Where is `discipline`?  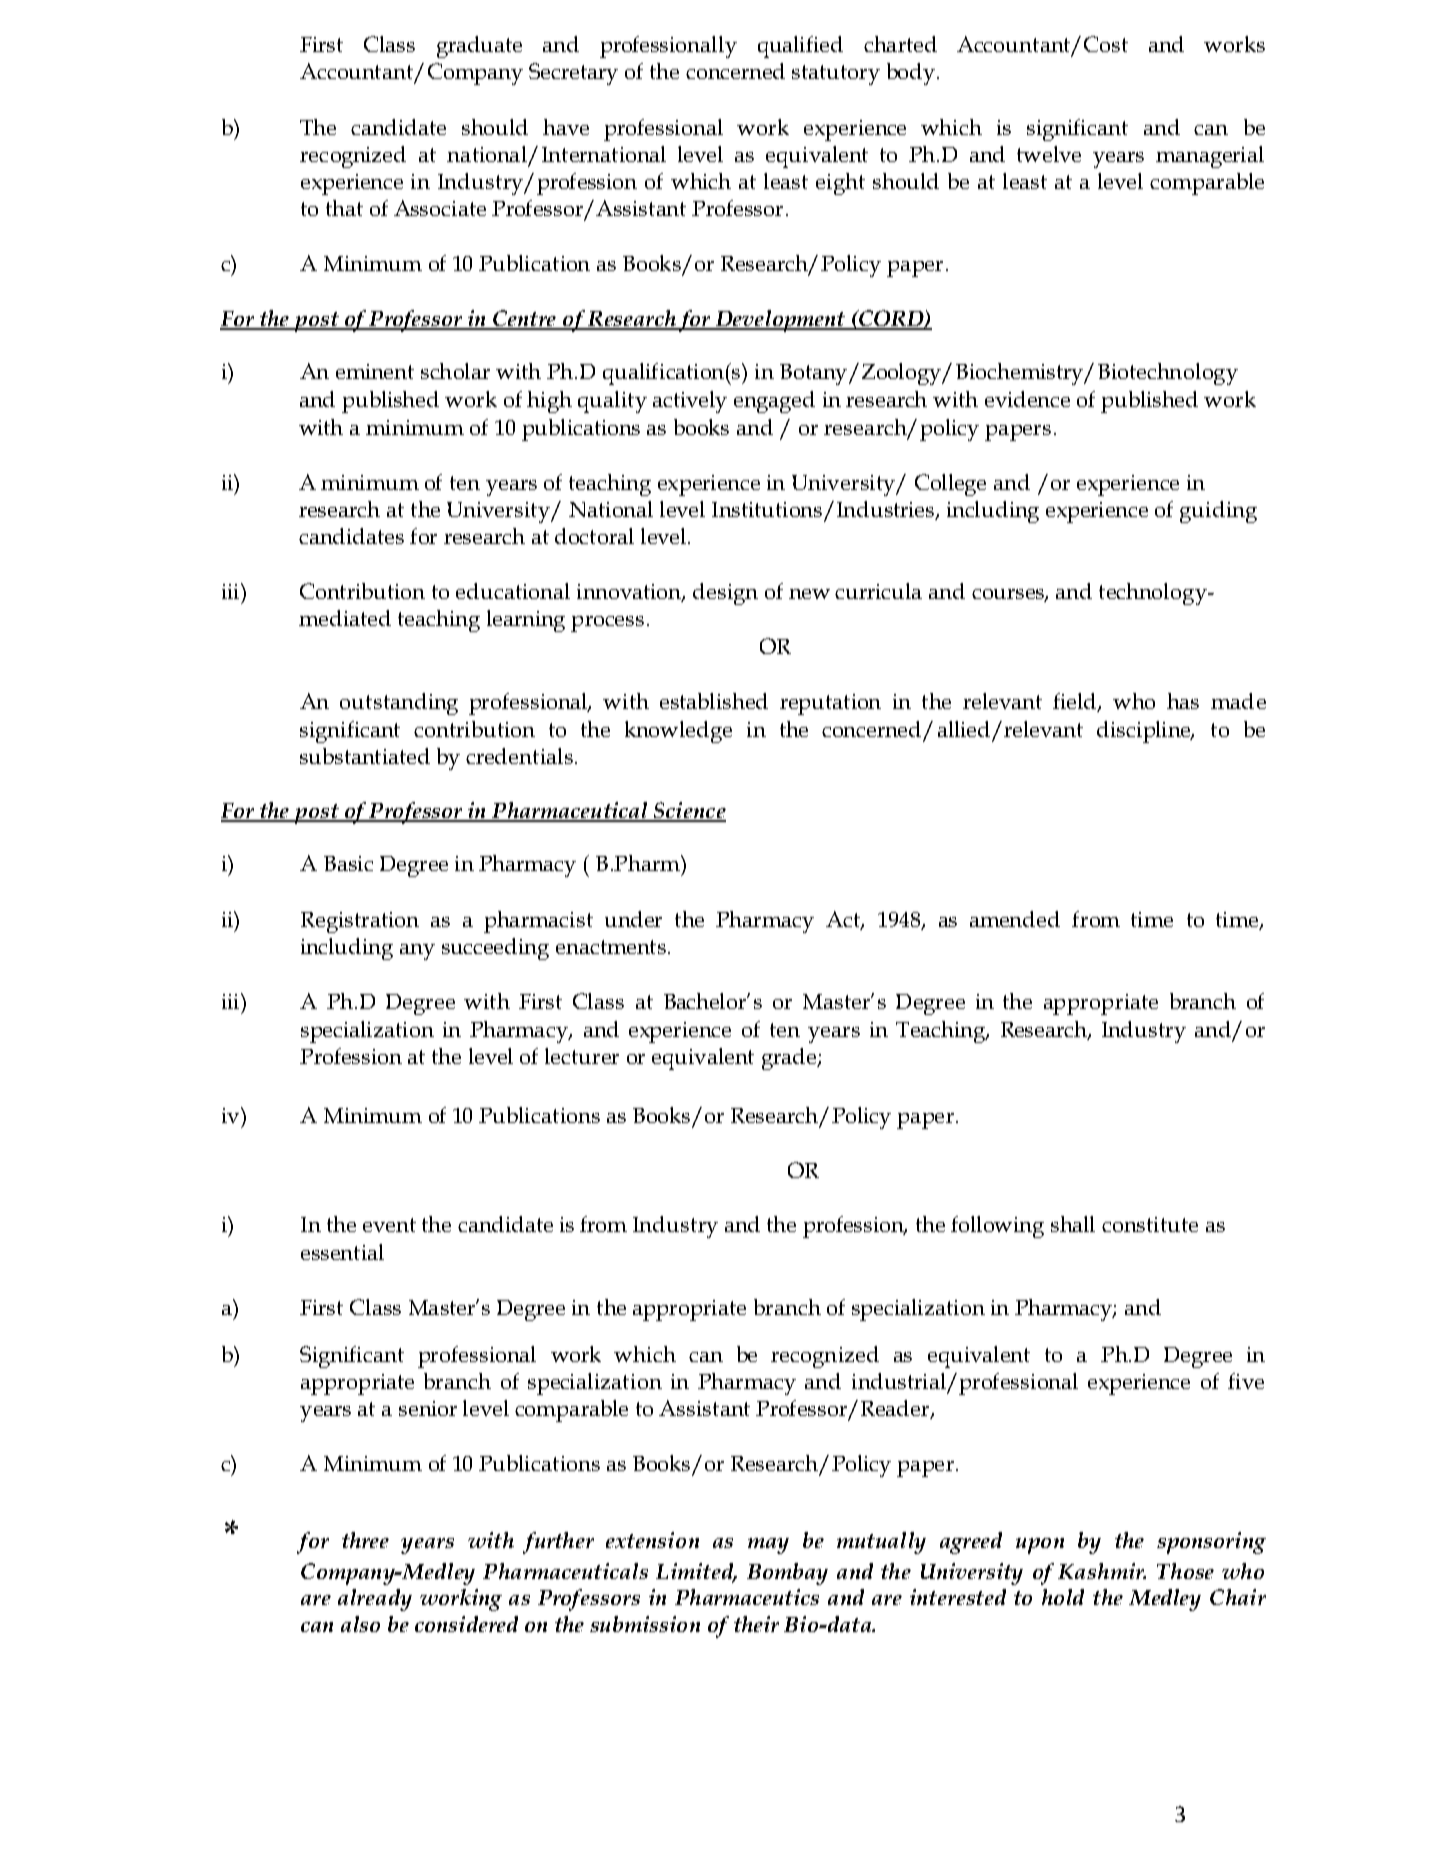
discipline is located at coordinates (1145, 732).
